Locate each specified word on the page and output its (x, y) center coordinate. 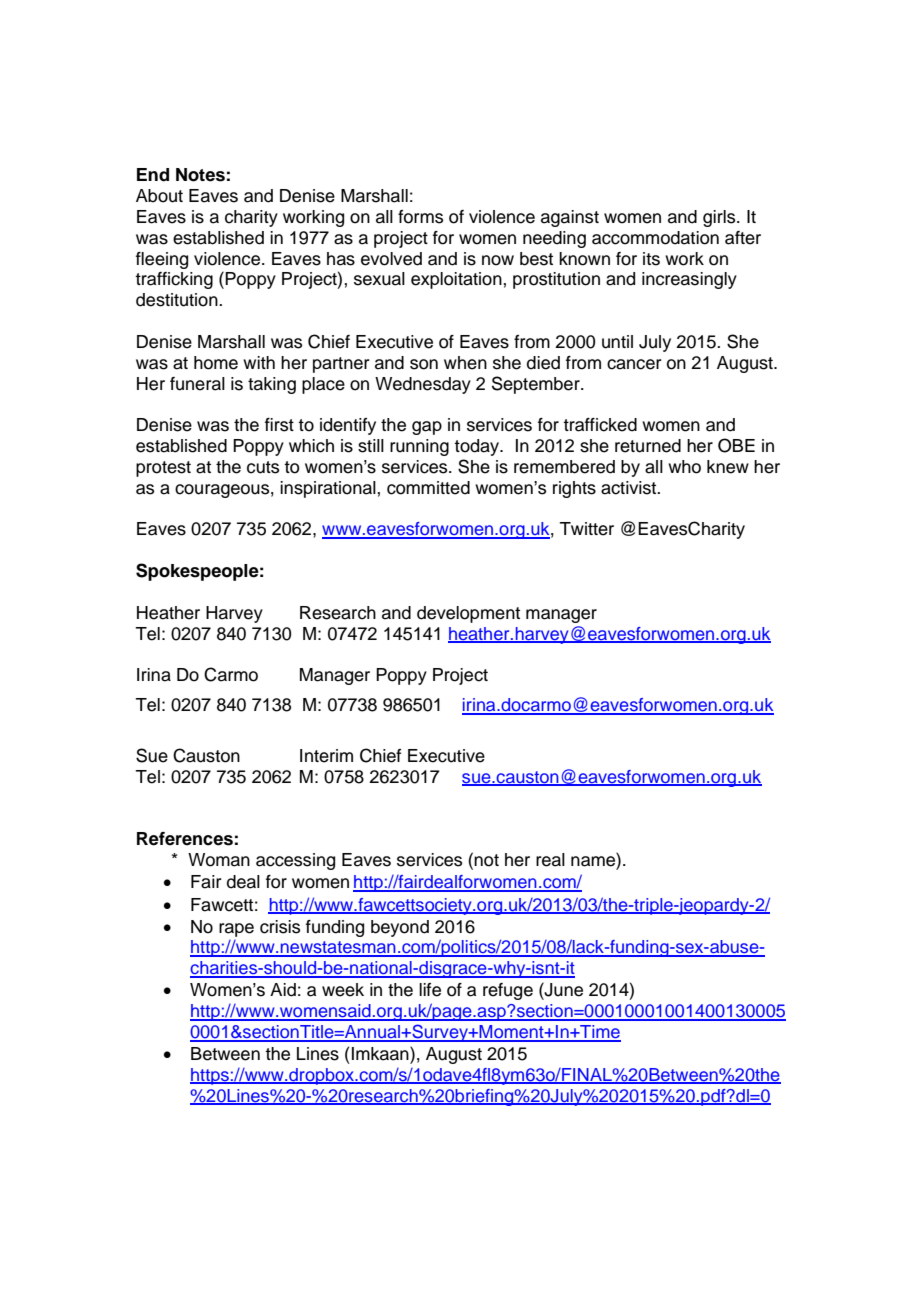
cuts (263, 467)
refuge (508, 991)
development (468, 614)
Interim (326, 756)
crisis (280, 927)
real (550, 860)
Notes (200, 175)
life (430, 990)
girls (720, 218)
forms (420, 217)
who (684, 467)
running (419, 447)
